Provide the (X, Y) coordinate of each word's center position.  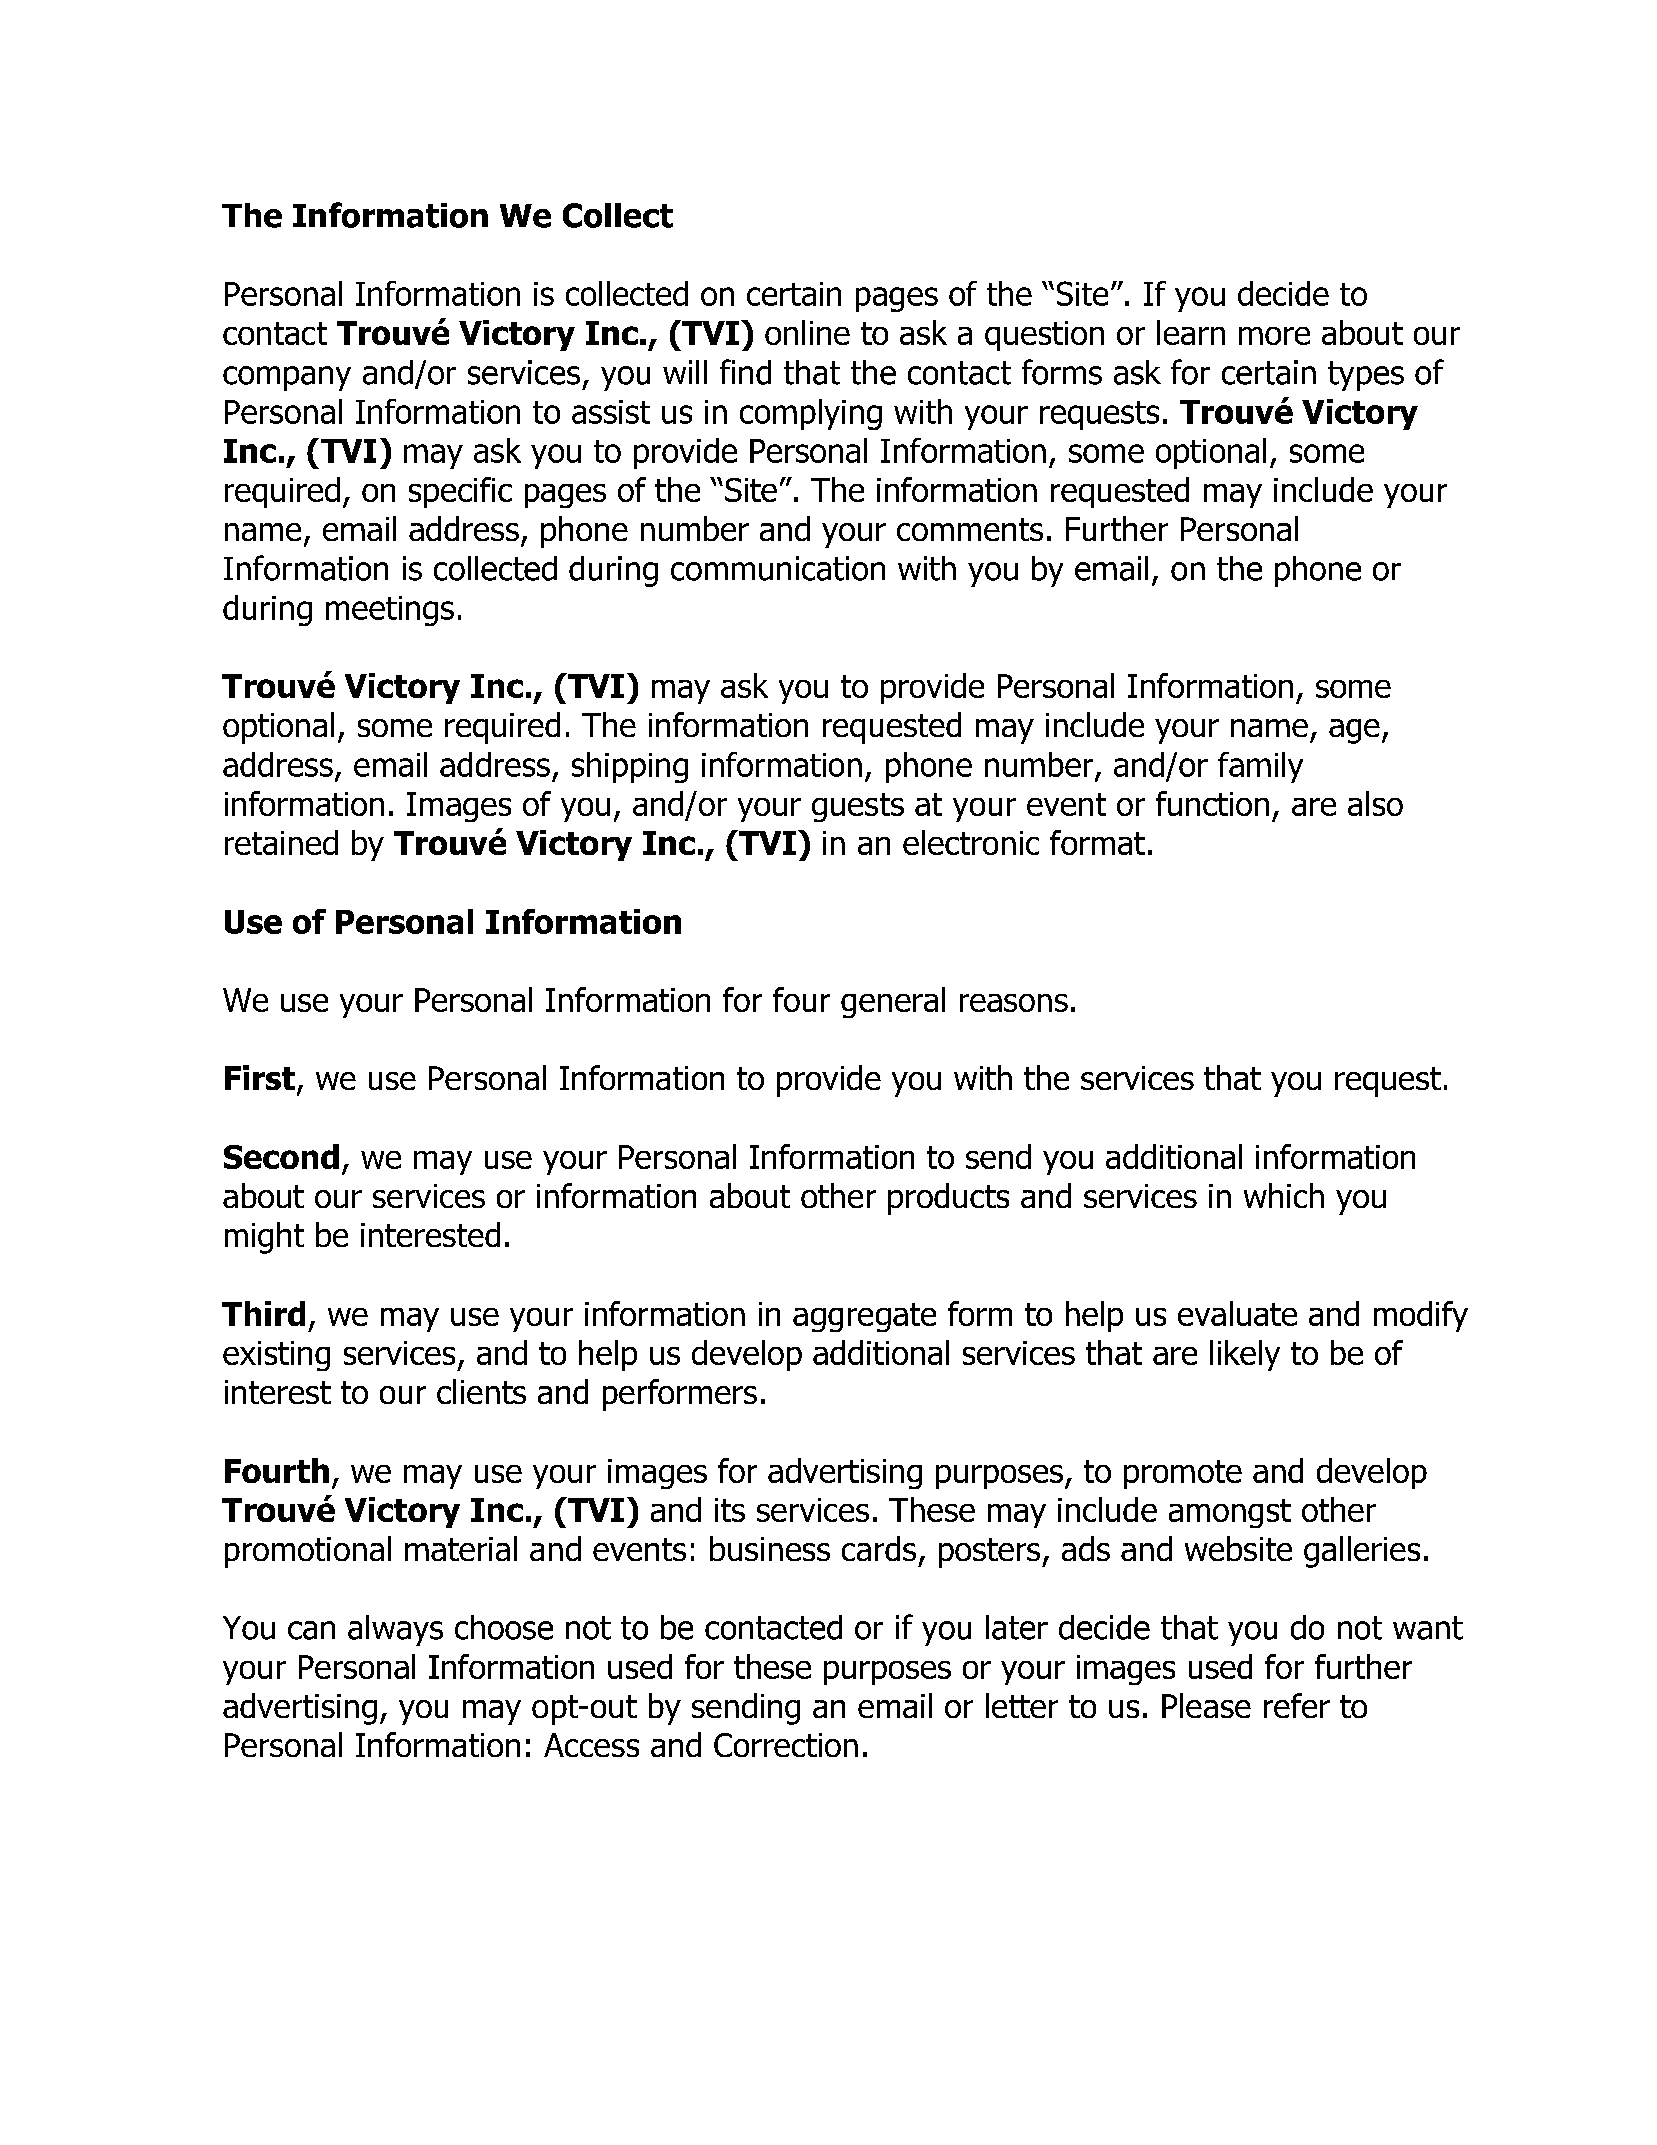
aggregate (864, 1317)
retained (281, 842)
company (287, 378)
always (395, 1630)
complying (811, 414)
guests (858, 807)
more (1274, 336)
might (264, 1238)
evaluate (1237, 1313)
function (1212, 803)
